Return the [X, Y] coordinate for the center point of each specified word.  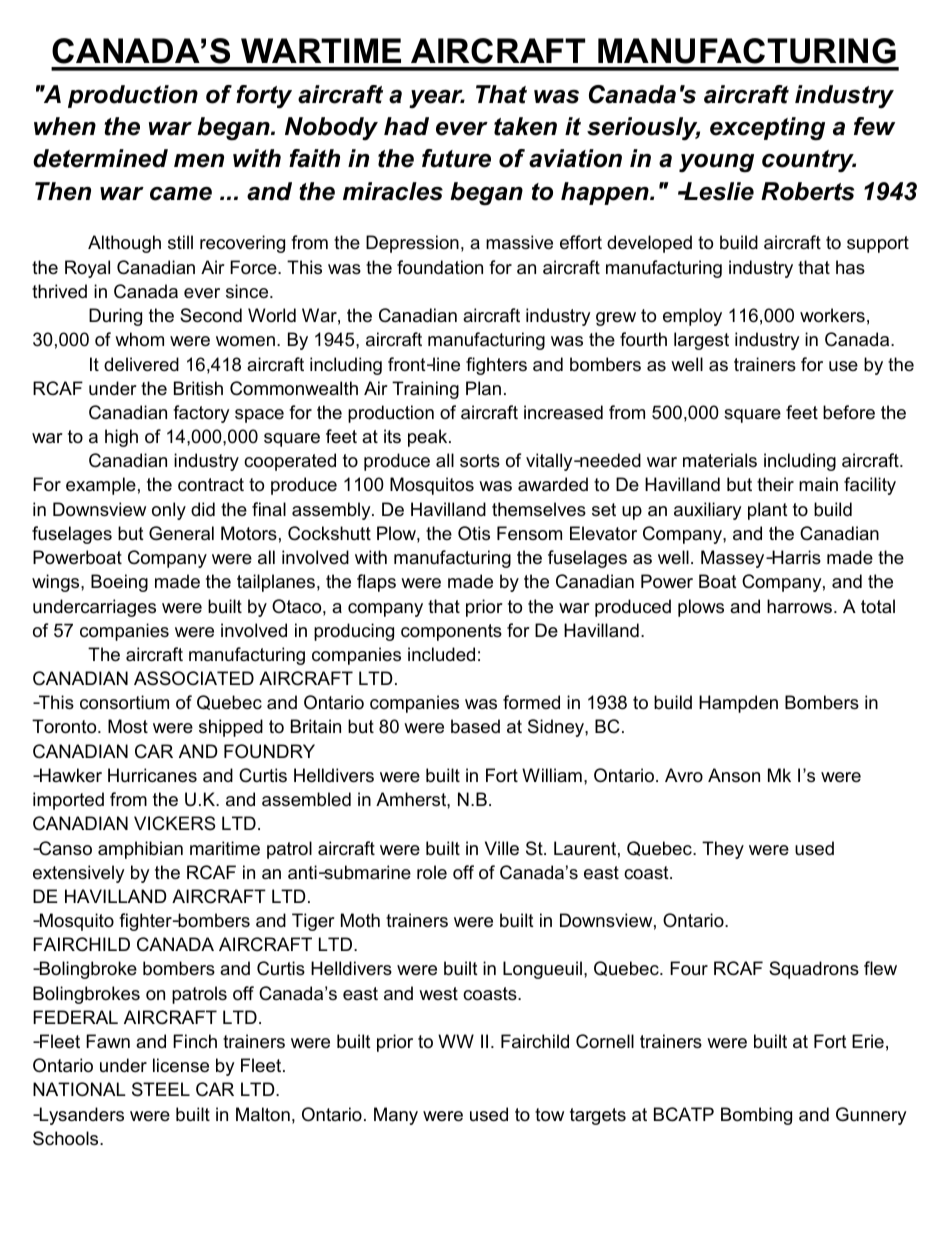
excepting [767, 129]
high [121, 438]
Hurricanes [152, 775]
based [475, 726]
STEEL [161, 1089]
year [437, 99]
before [849, 412]
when [65, 126]
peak [429, 438]
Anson [734, 775]
